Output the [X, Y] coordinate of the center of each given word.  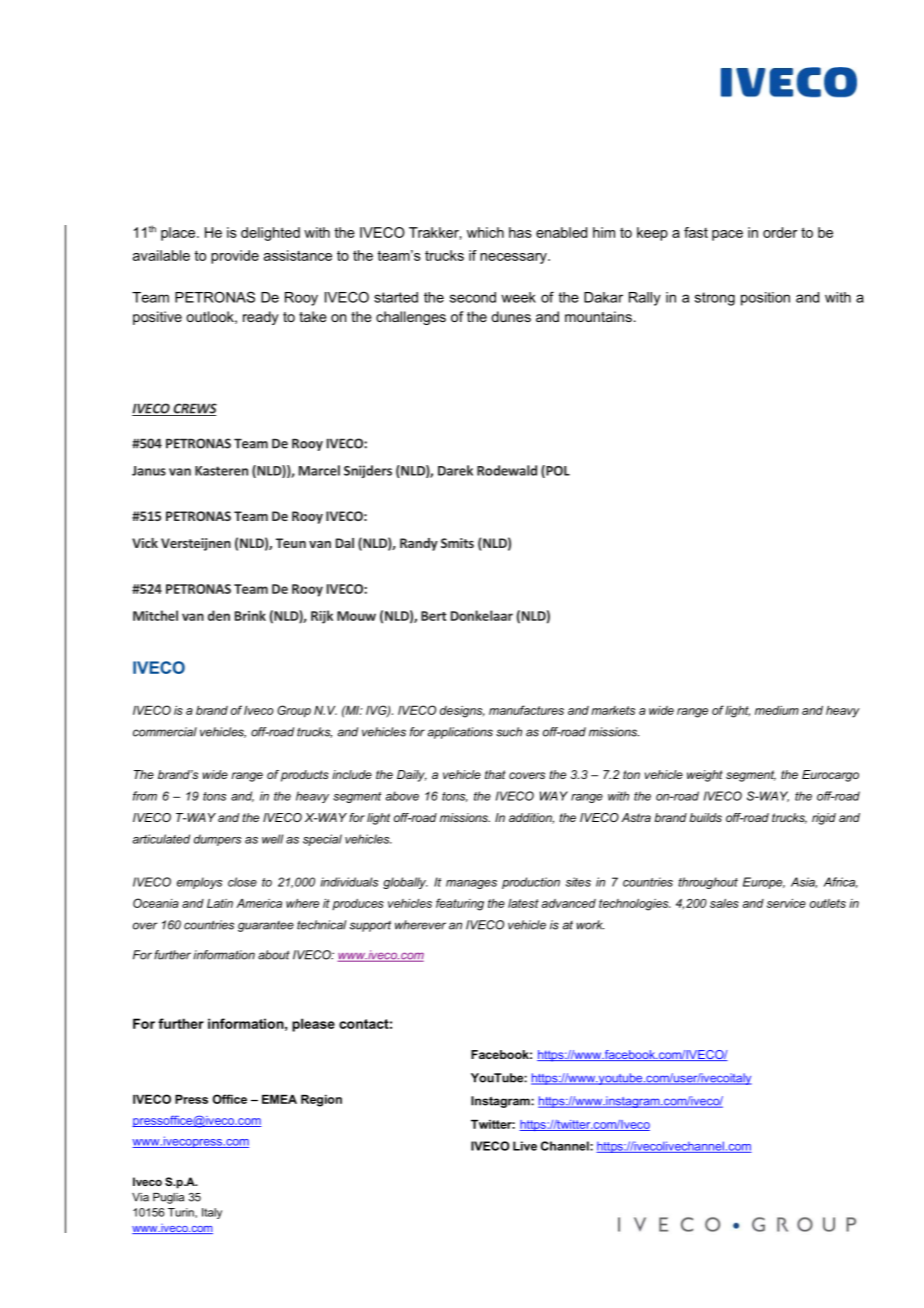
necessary [514, 258]
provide [235, 257]
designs [462, 712]
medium [777, 710]
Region [321, 1101]
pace [727, 235]
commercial [165, 732]
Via [140, 1197]
